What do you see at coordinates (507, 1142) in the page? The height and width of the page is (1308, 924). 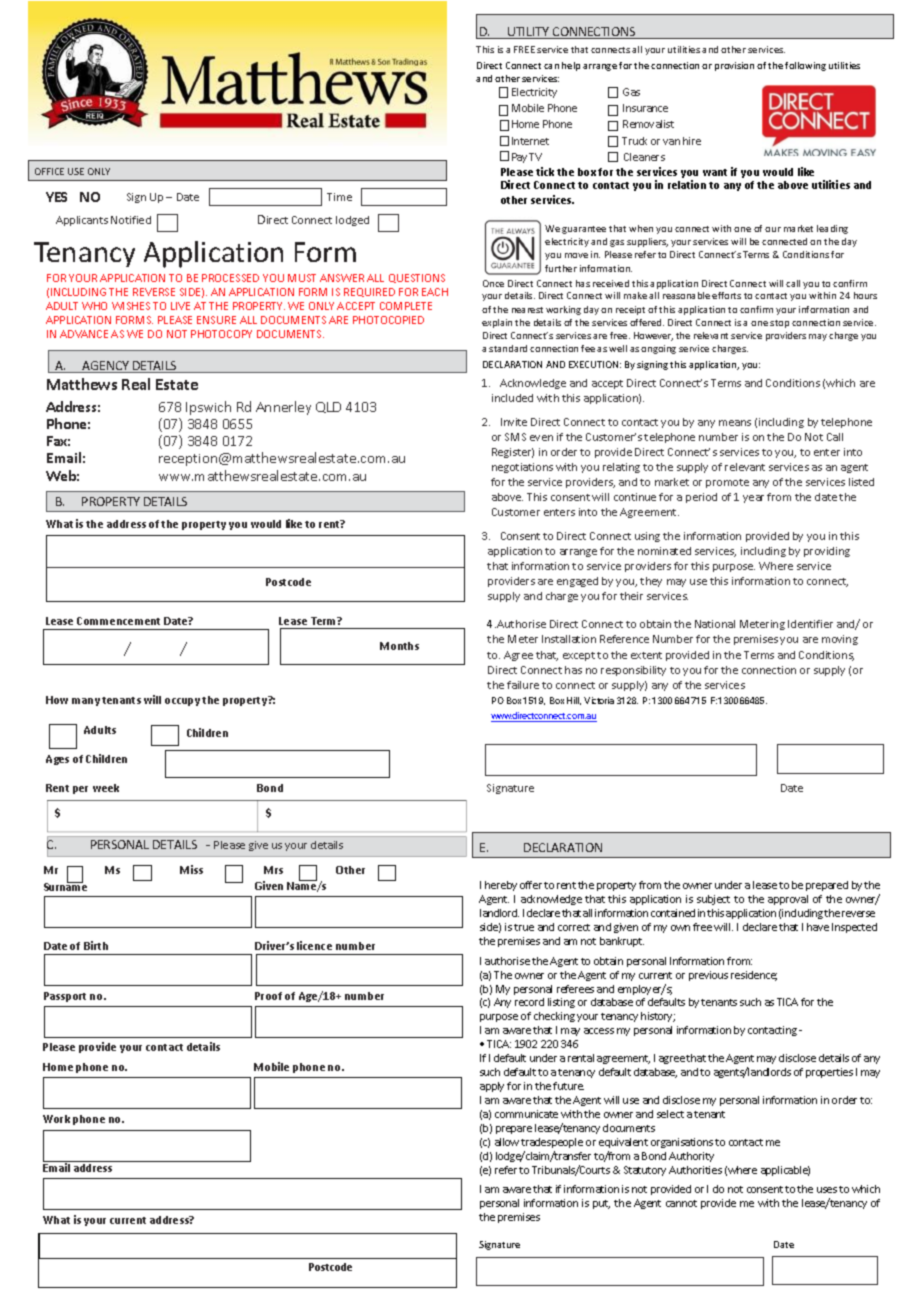 I see `allow` at bounding box center [507, 1142].
